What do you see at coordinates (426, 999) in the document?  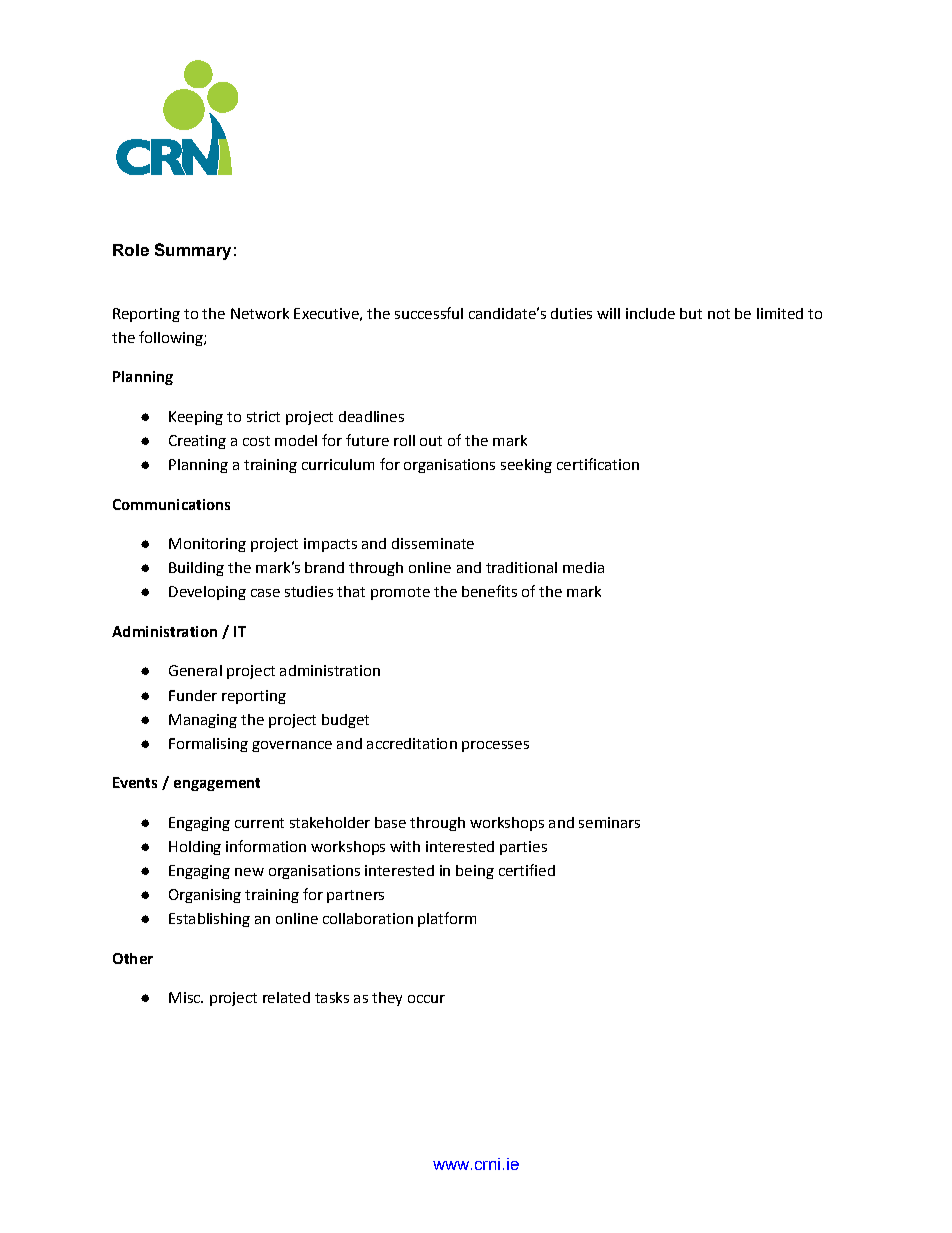 I see `occur` at bounding box center [426, 999].
